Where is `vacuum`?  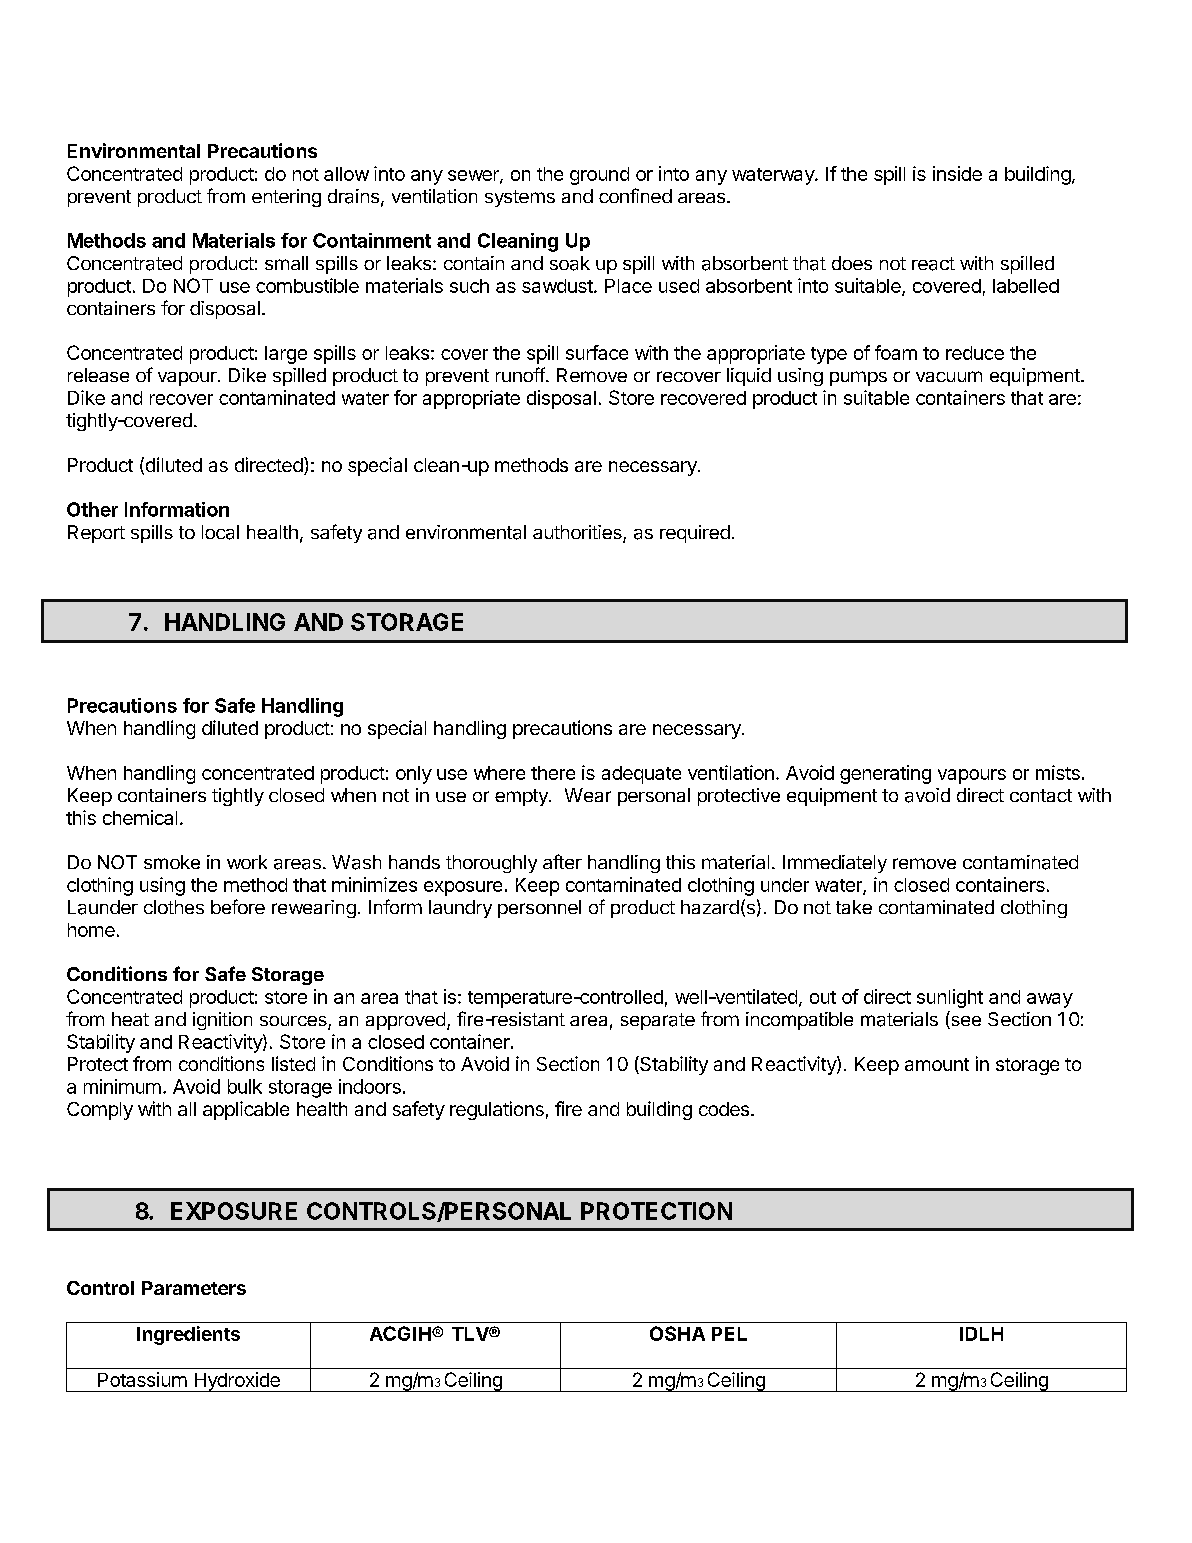
vacuum is located at coordinates (949, 376).
